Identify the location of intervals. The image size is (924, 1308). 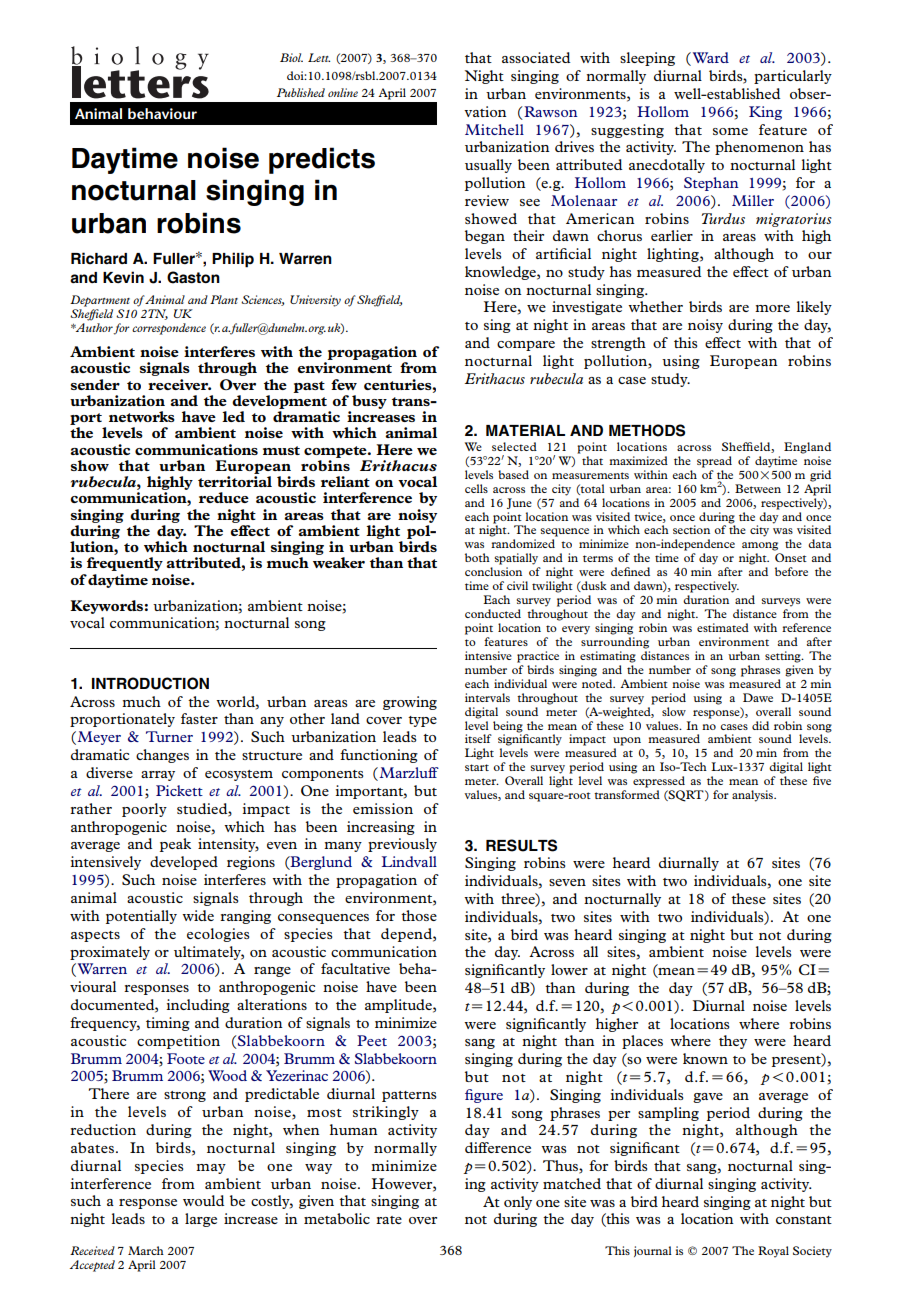
(487, 697).
